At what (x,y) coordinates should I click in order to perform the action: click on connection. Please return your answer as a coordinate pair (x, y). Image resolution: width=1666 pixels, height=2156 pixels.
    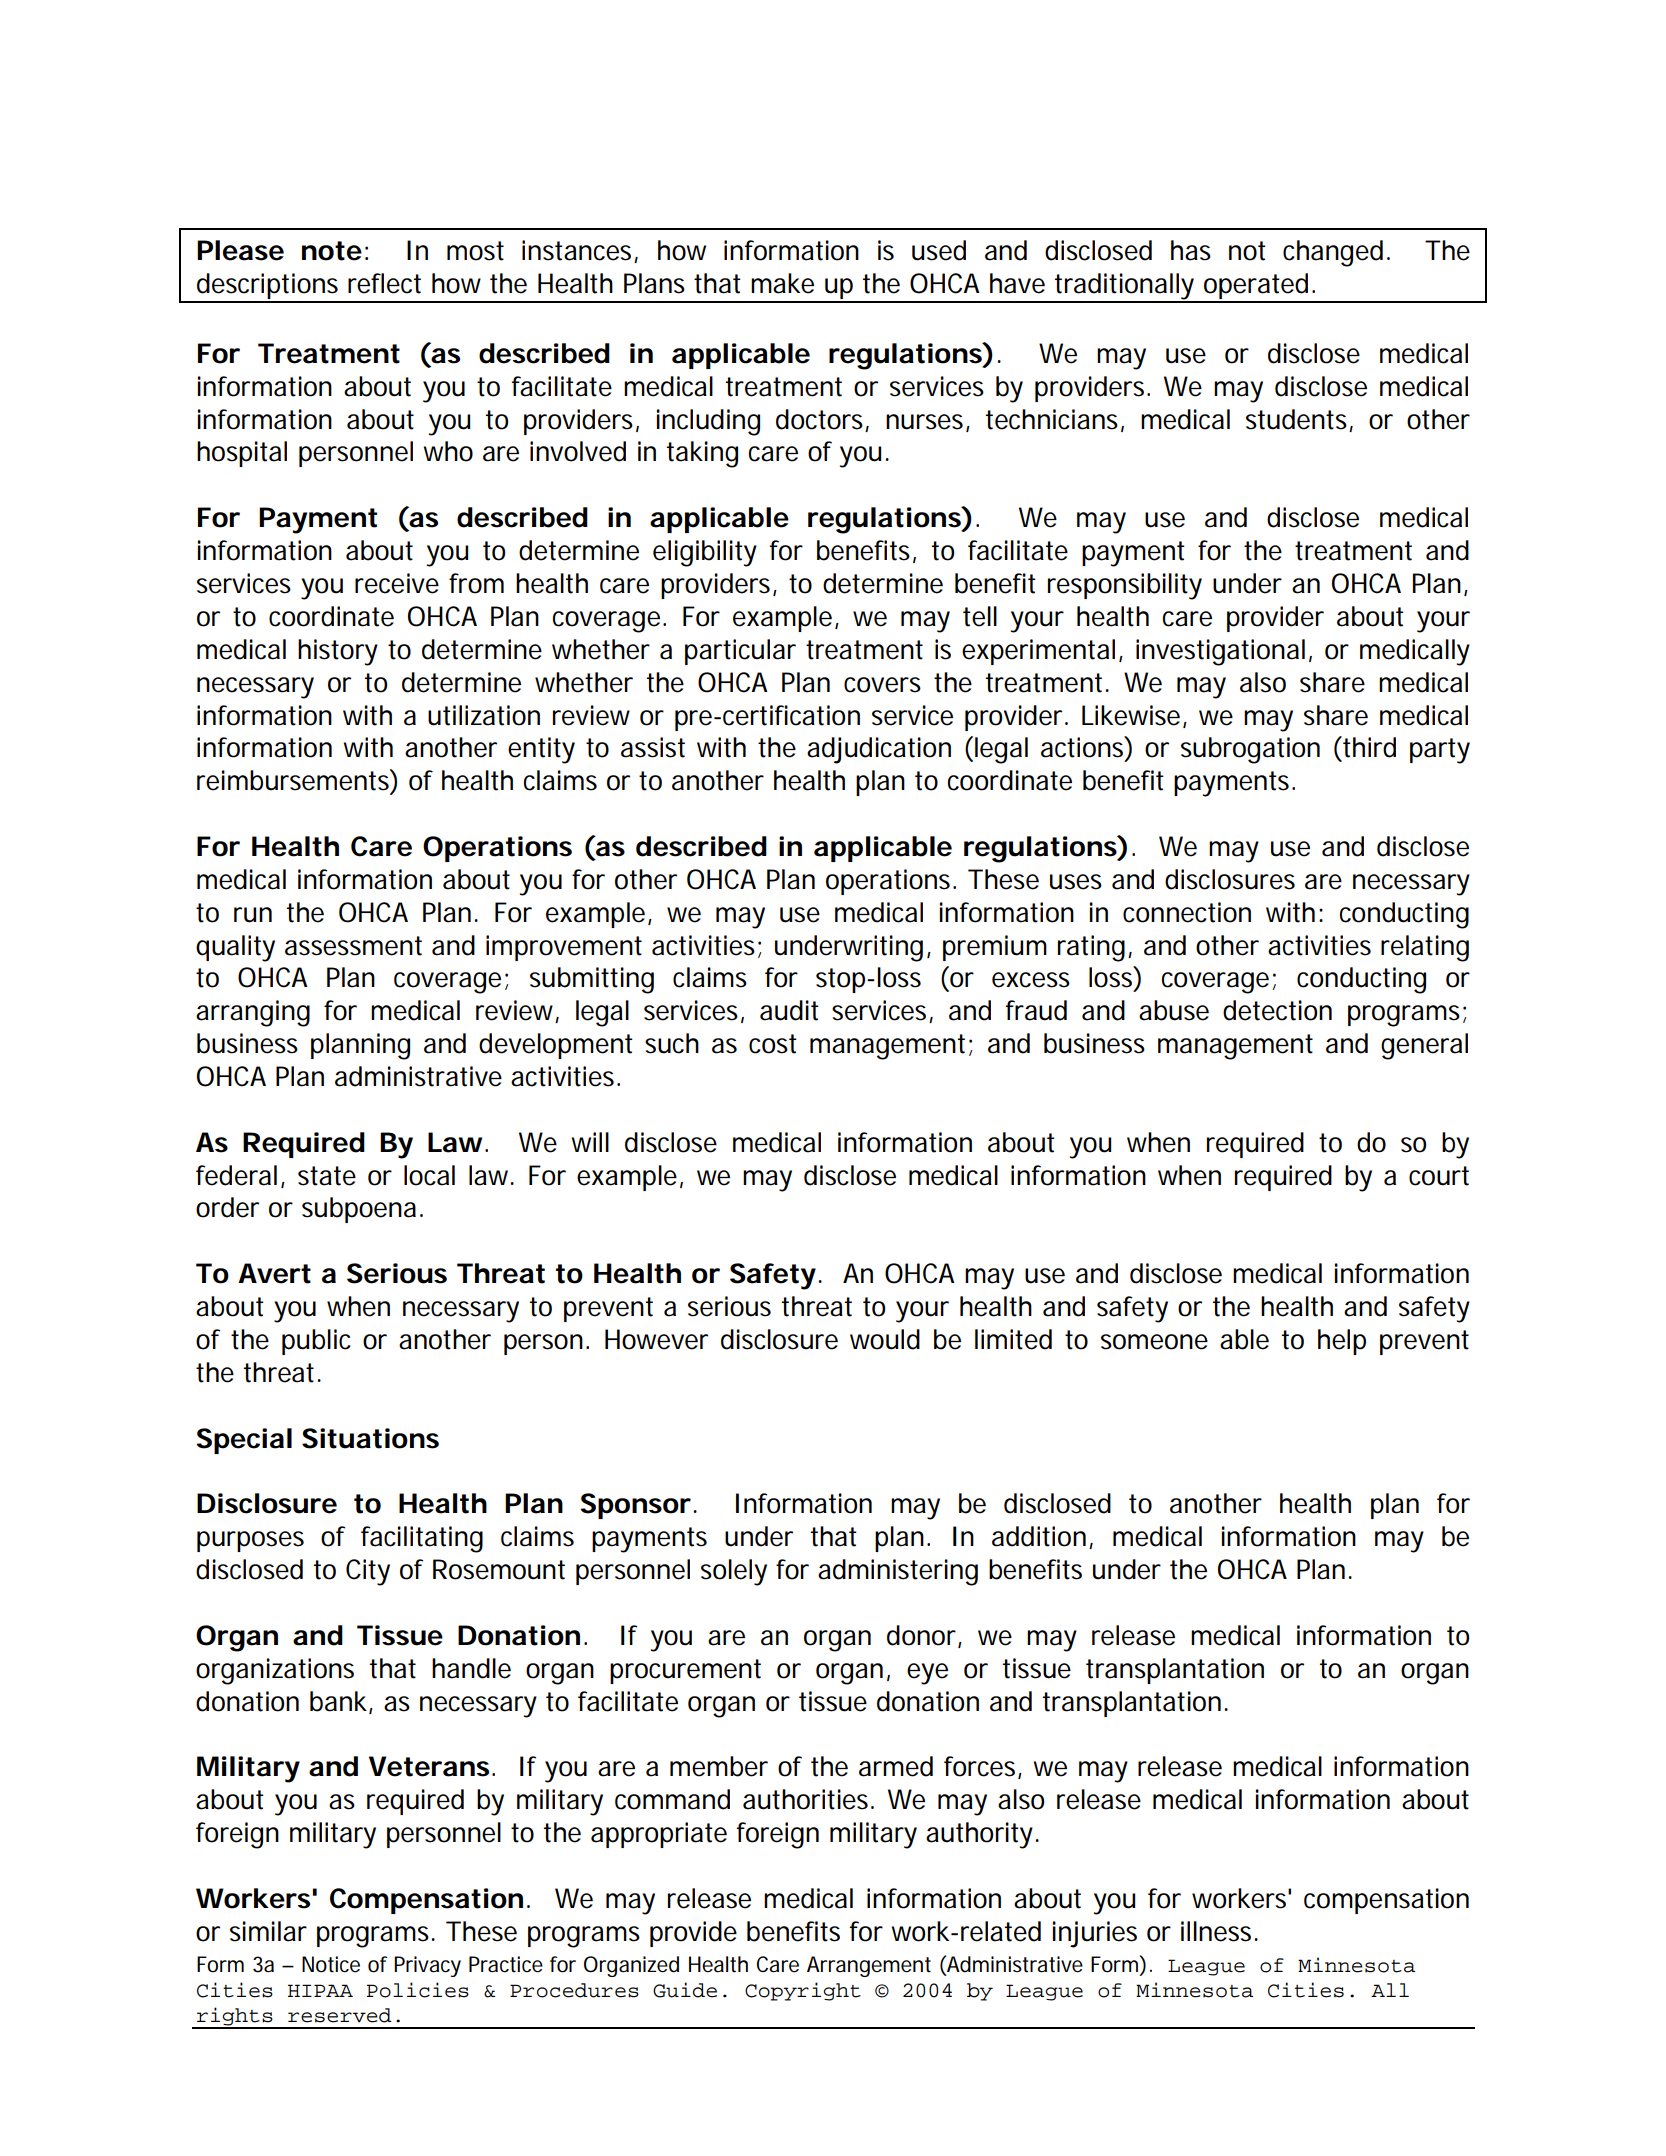
    Looking at the image, I should click on (1187, 912).
